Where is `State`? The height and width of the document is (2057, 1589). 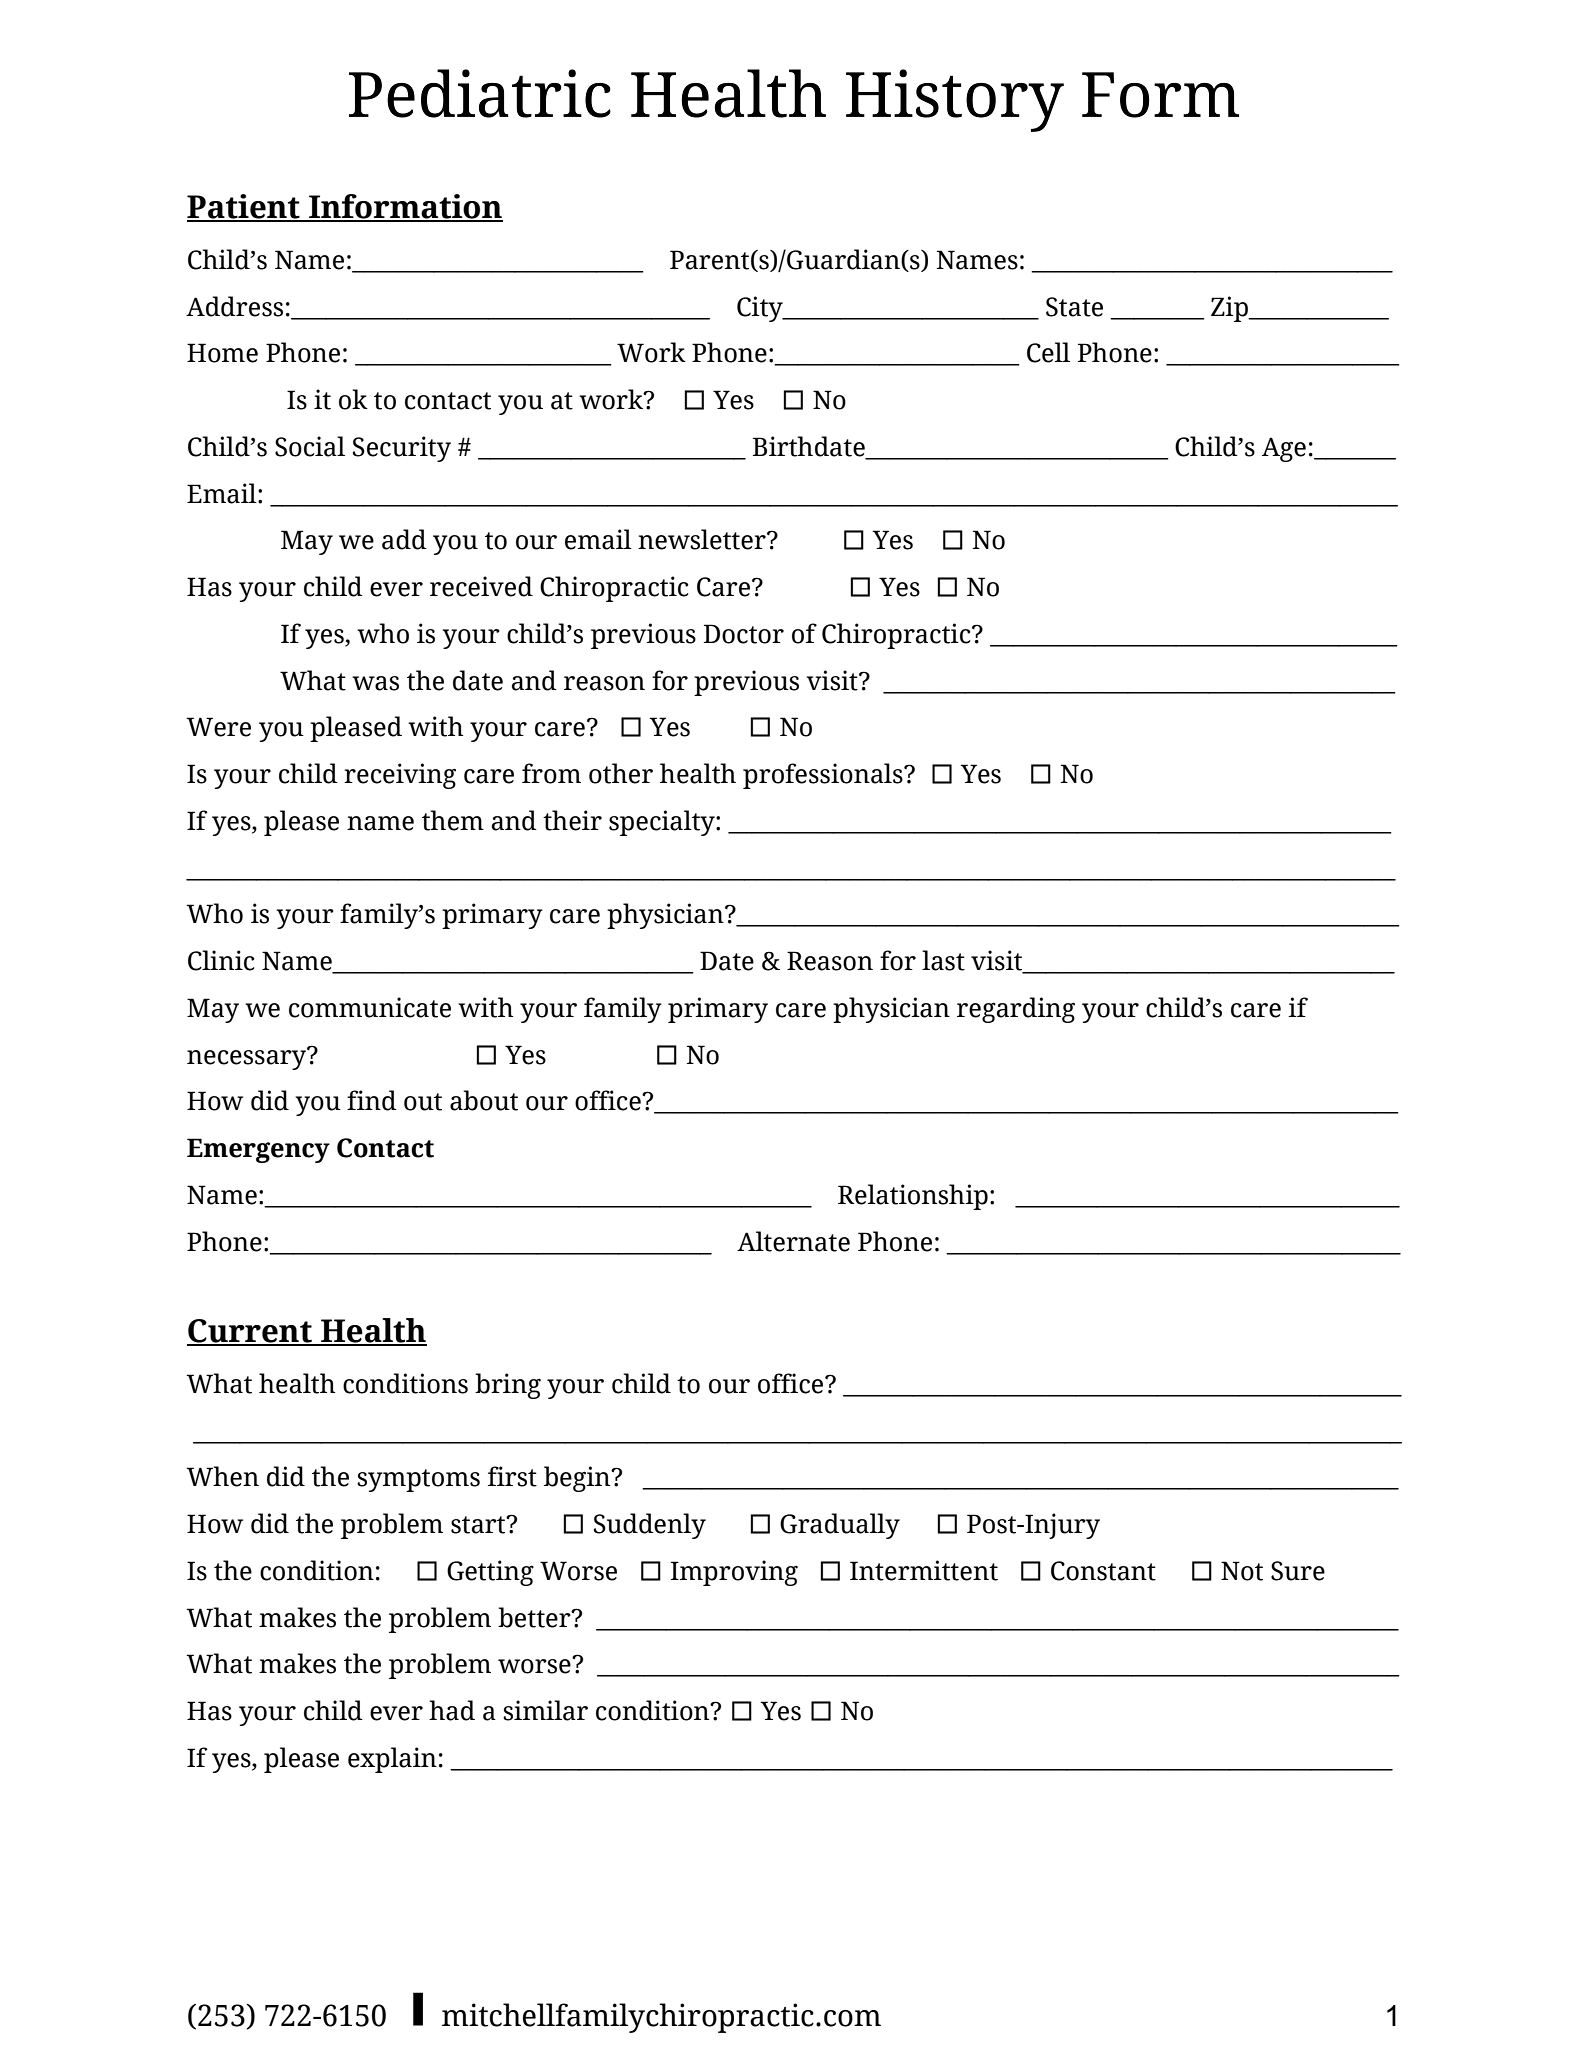
State is located at coordinates (1074, 307).
